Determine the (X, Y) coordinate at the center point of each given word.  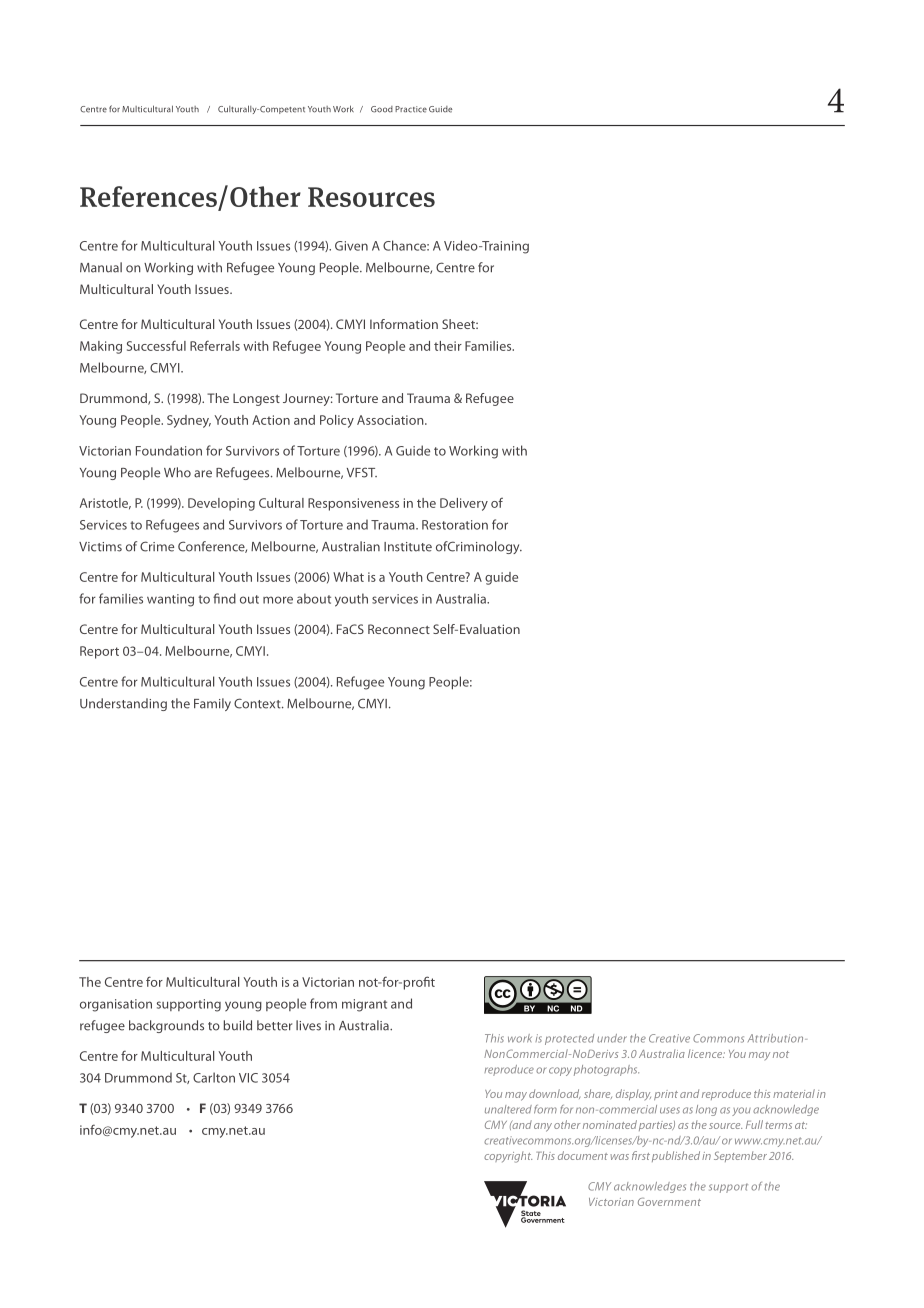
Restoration (455, 525)
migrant (364, 1005)
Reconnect (399, 629)
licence (706, 1053)
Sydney (189, 421)
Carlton (214, 1077)
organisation (116, 1005)
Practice (411, 109)
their (448, 346)
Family (212, 704)
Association (391, 420)
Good (382, 109)
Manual (101, 267)
